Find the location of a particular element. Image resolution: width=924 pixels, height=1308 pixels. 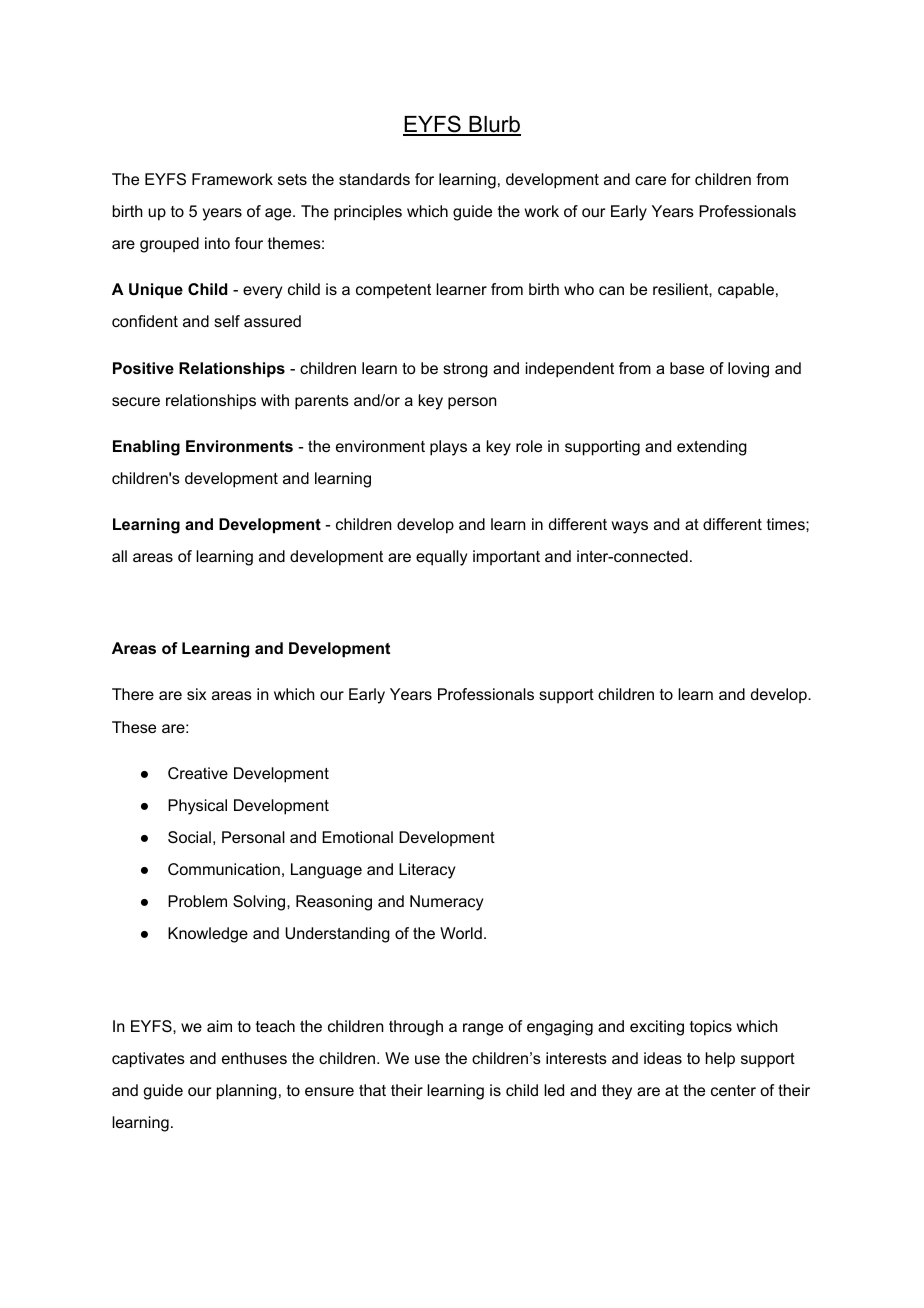

help is located at coordinates (720, 1060).
